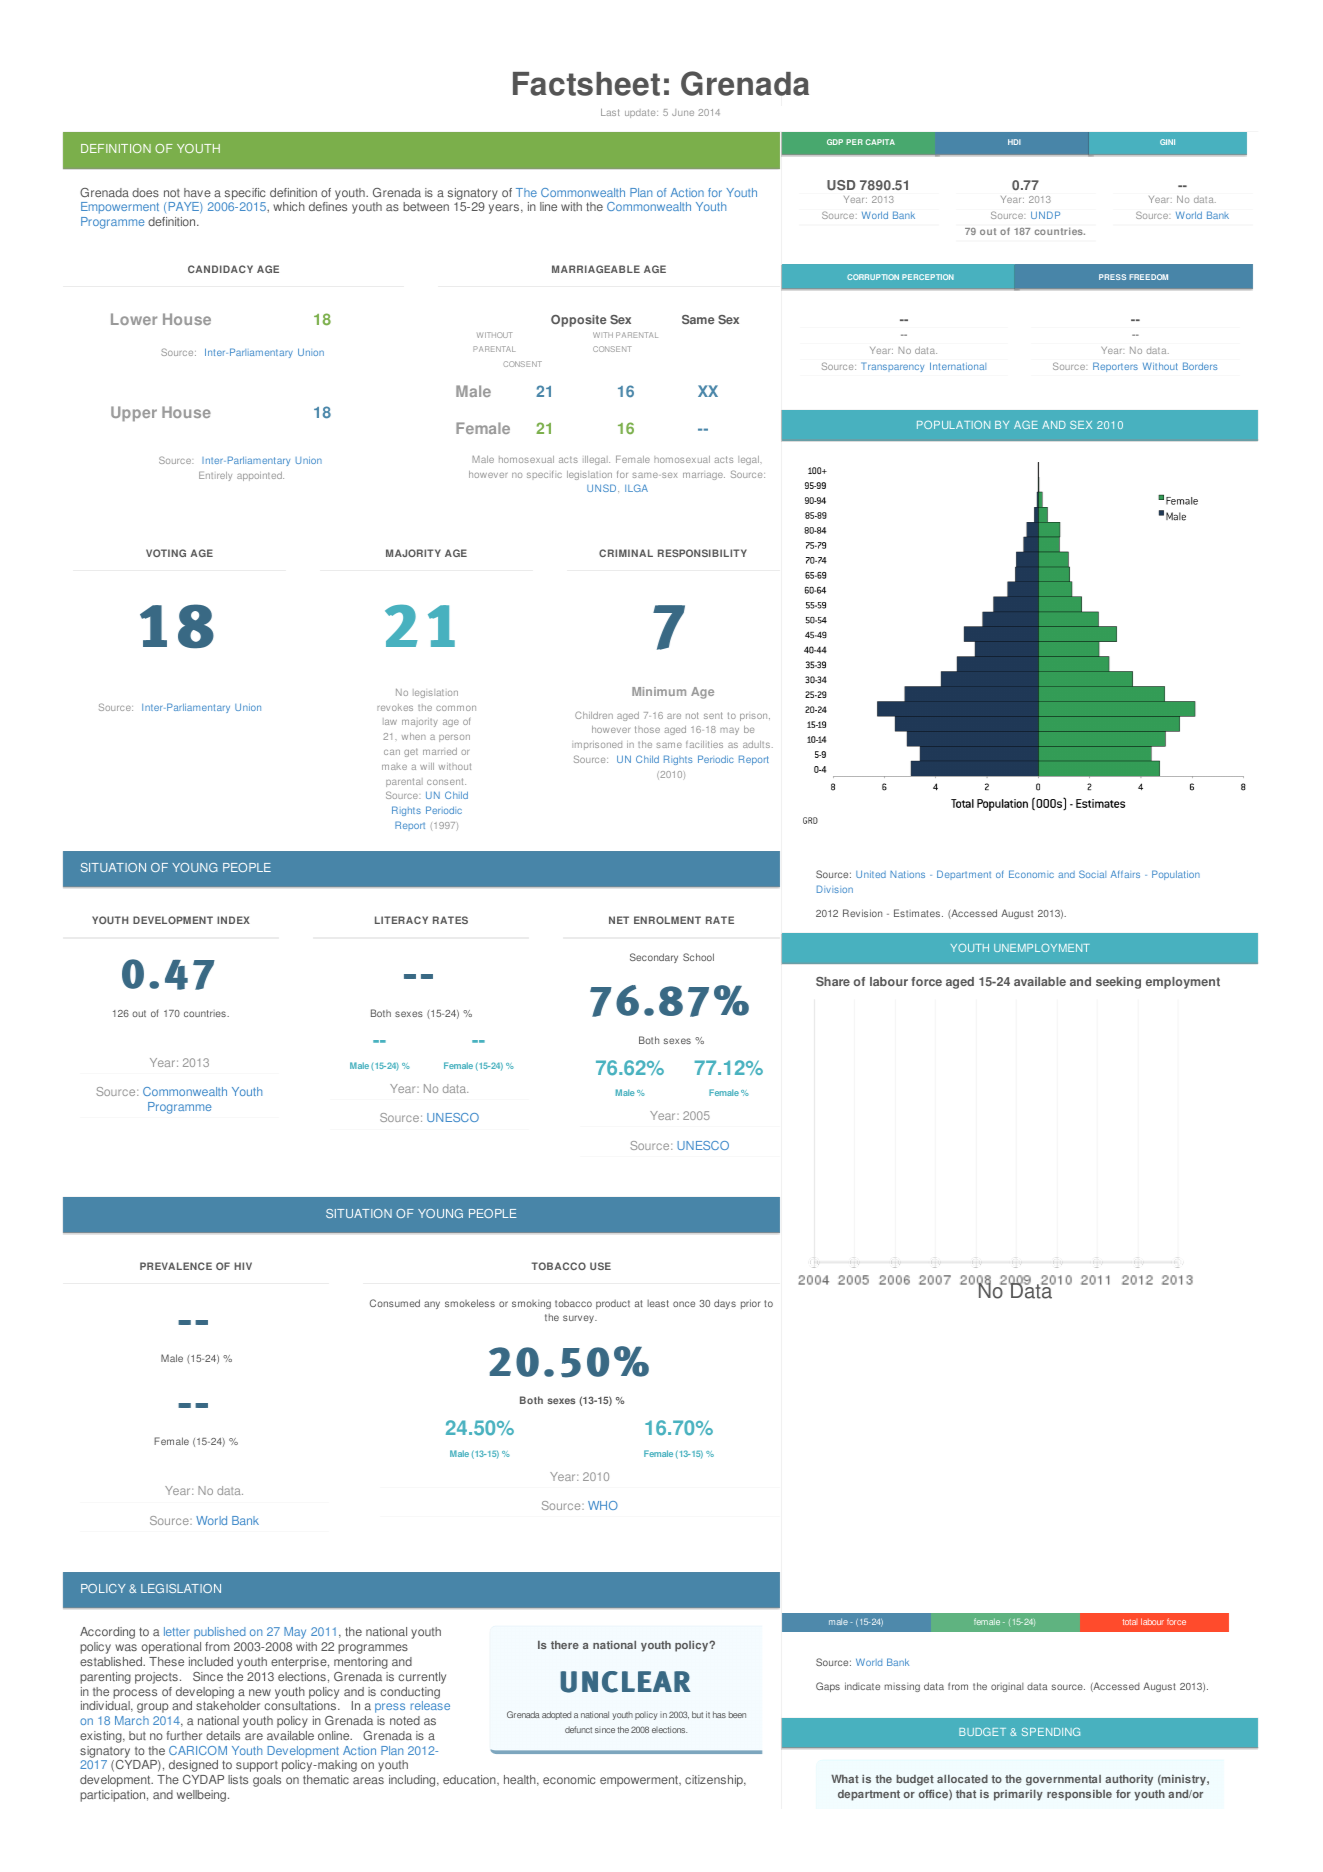 This screenshot has height=1872, width=1323. Describe the element at coordinates (1118, 983) in the screenshot. I see `seeking` at that location.
